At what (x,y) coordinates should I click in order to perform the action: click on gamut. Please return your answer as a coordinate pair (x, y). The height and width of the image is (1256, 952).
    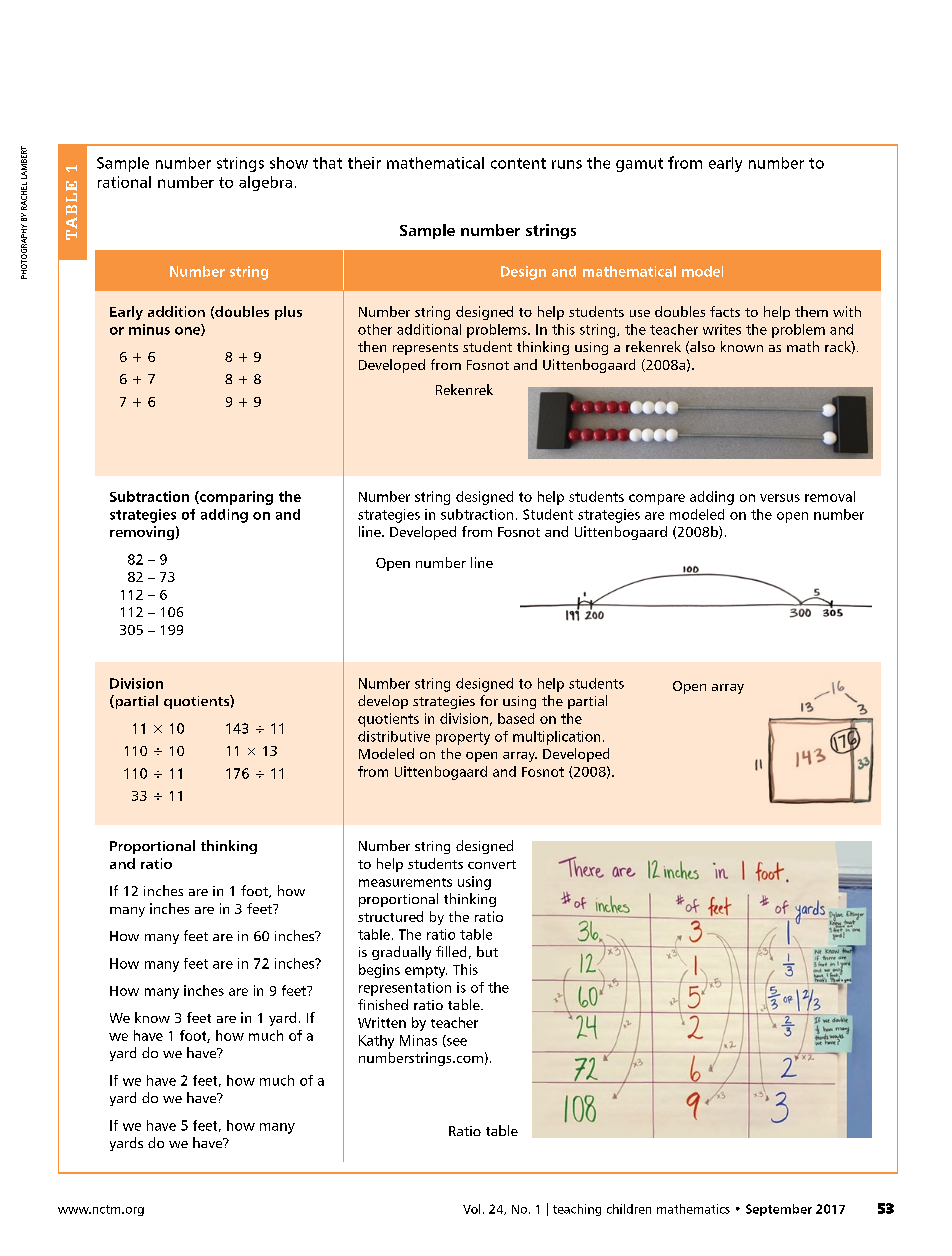
    Looking at the image, I should click on (639, 165).
